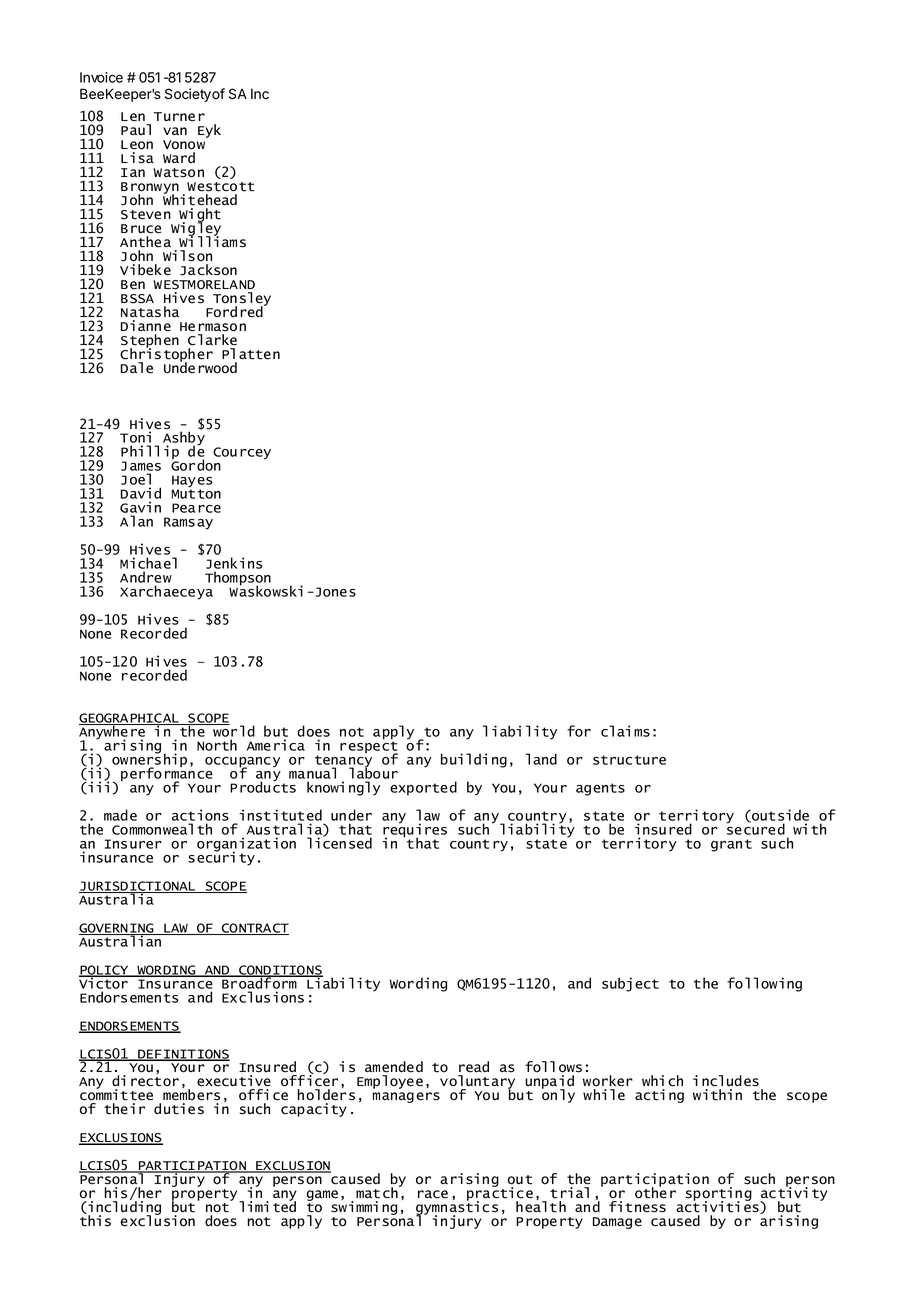 This image has height=1308, width=924. I want to click on Whitehead, so click(200, 199).
